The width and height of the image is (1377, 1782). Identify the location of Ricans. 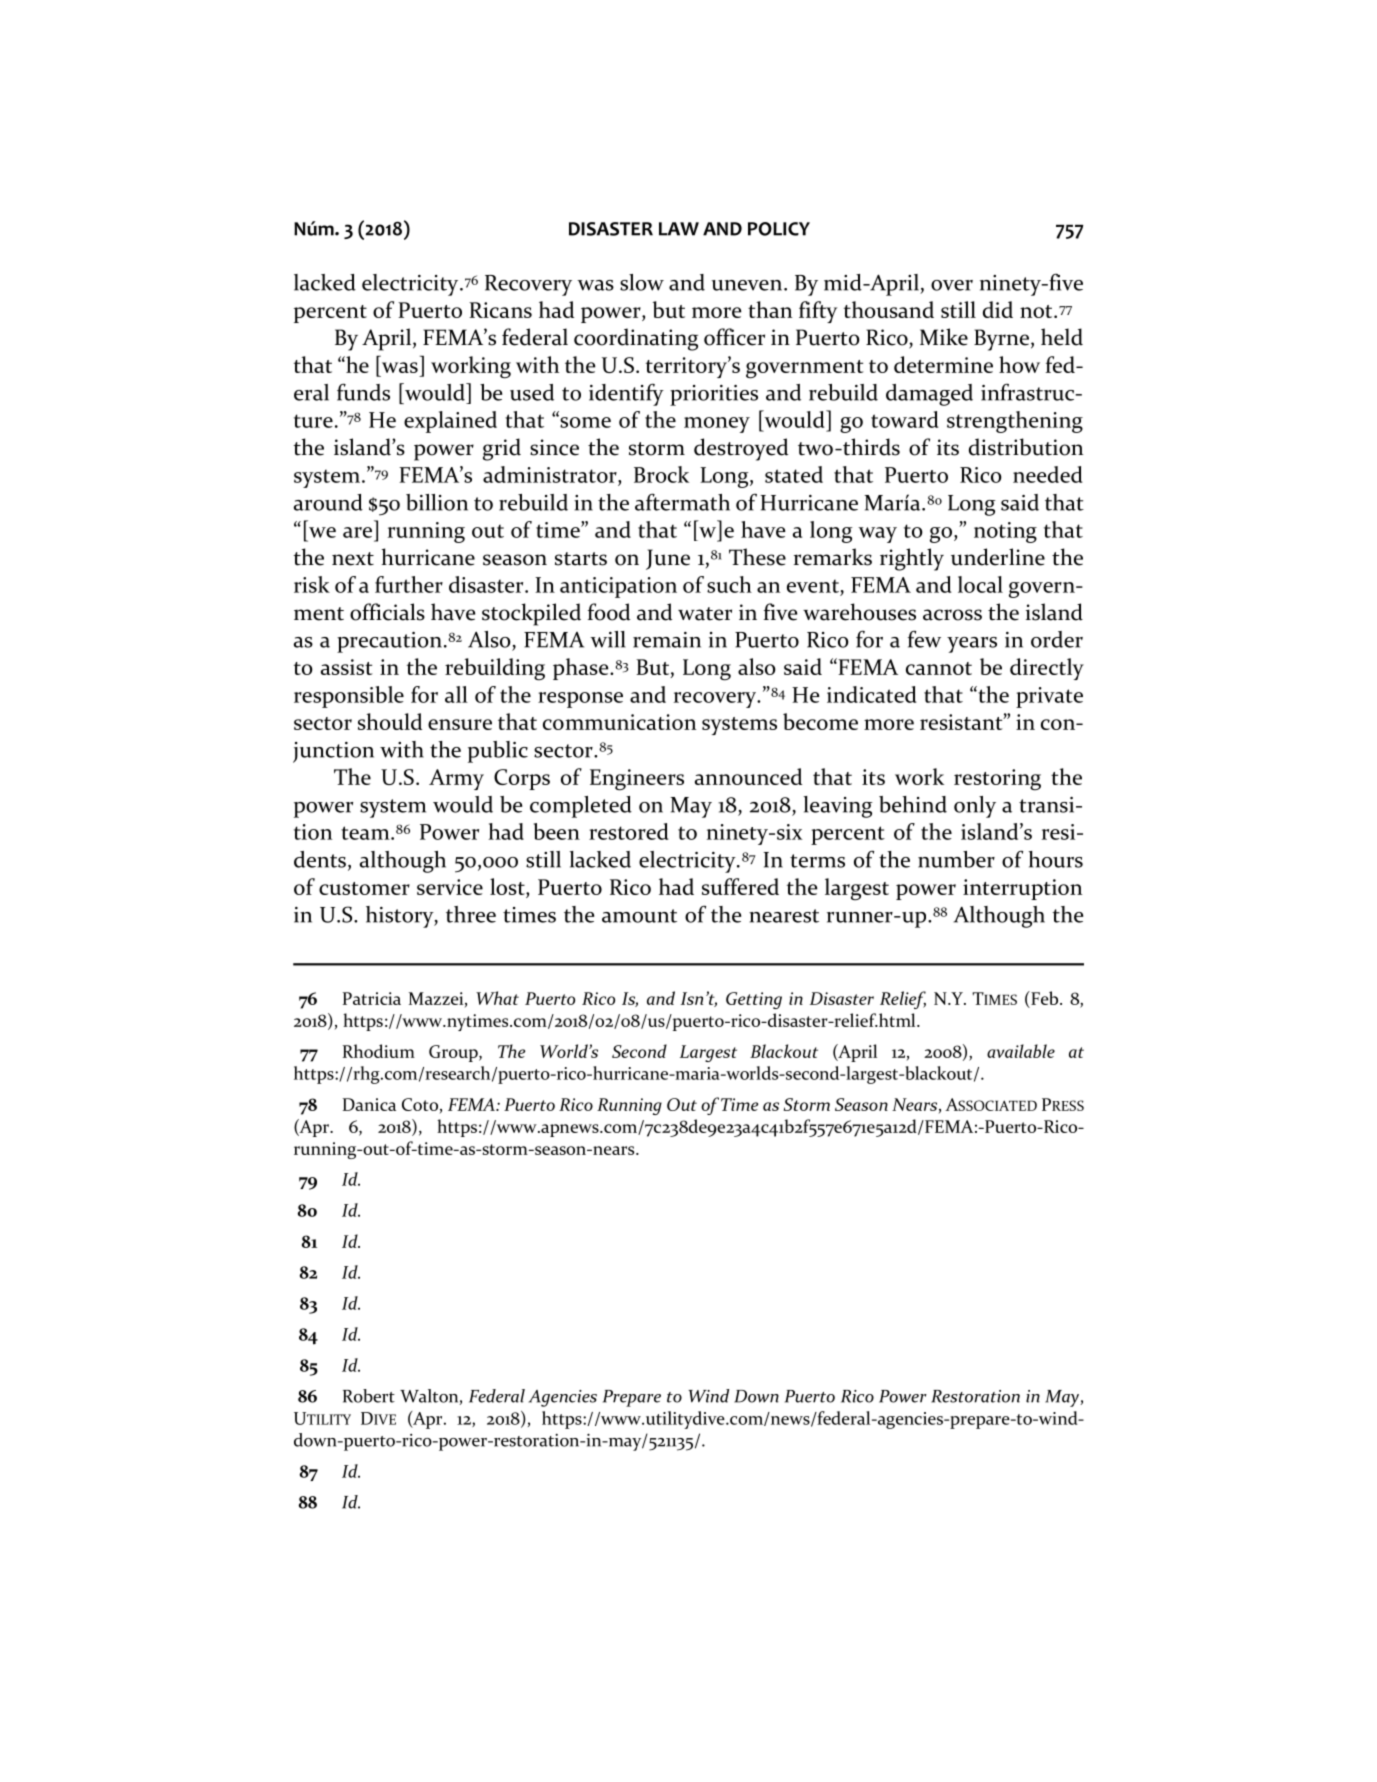
(500, 310).
